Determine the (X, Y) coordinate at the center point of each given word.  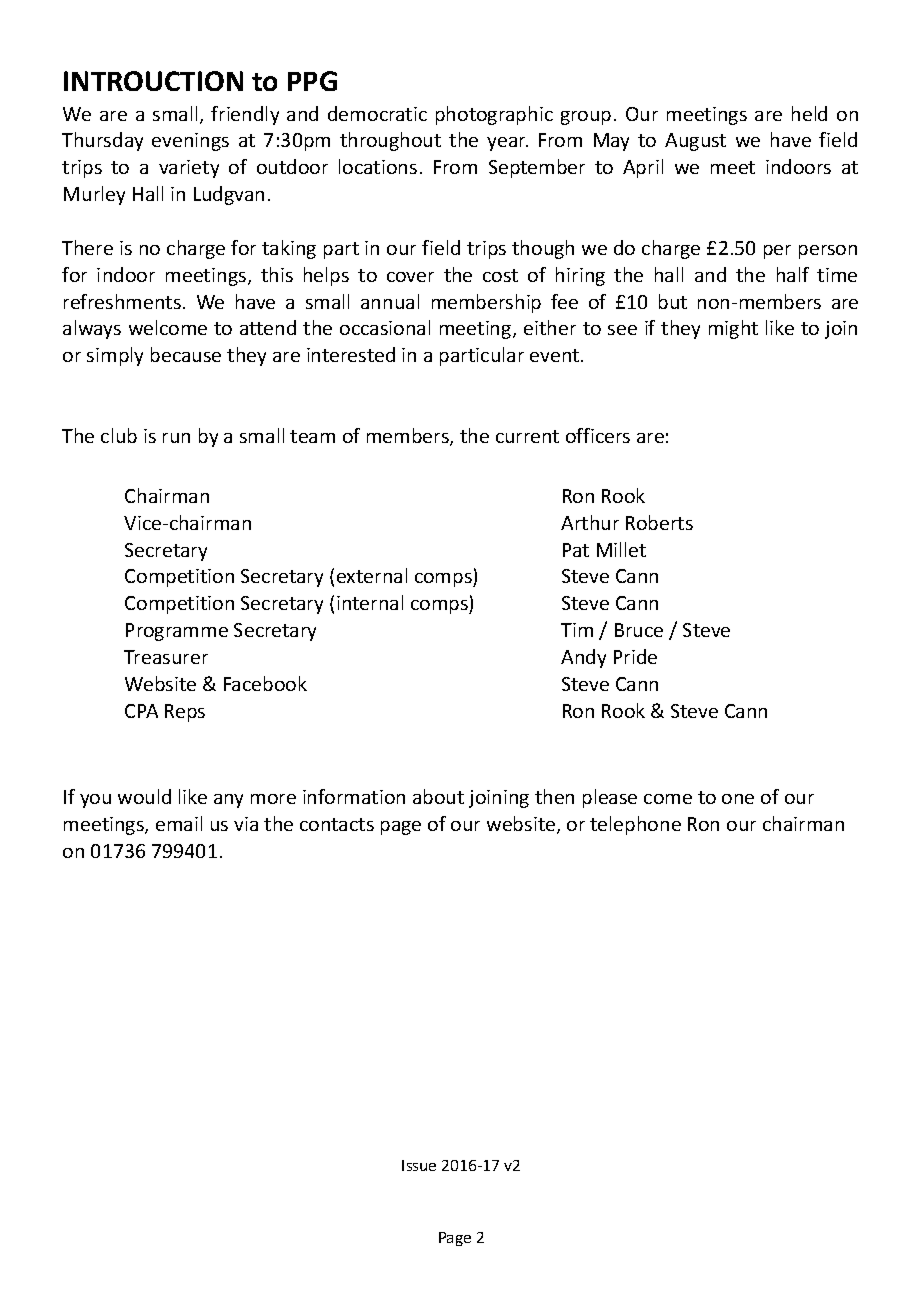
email (179, 823)
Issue (419, 1165)
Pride (635, 656)
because (186, 354)
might (733, 329)
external (372, 575)
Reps (185, 713)
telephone (635, 825)
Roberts (659, 522)
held (809, 113)
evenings (190, 142)
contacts (337, 824)
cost (500, 275)
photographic (494, 115)
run (176, 438)
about (438, 796)
